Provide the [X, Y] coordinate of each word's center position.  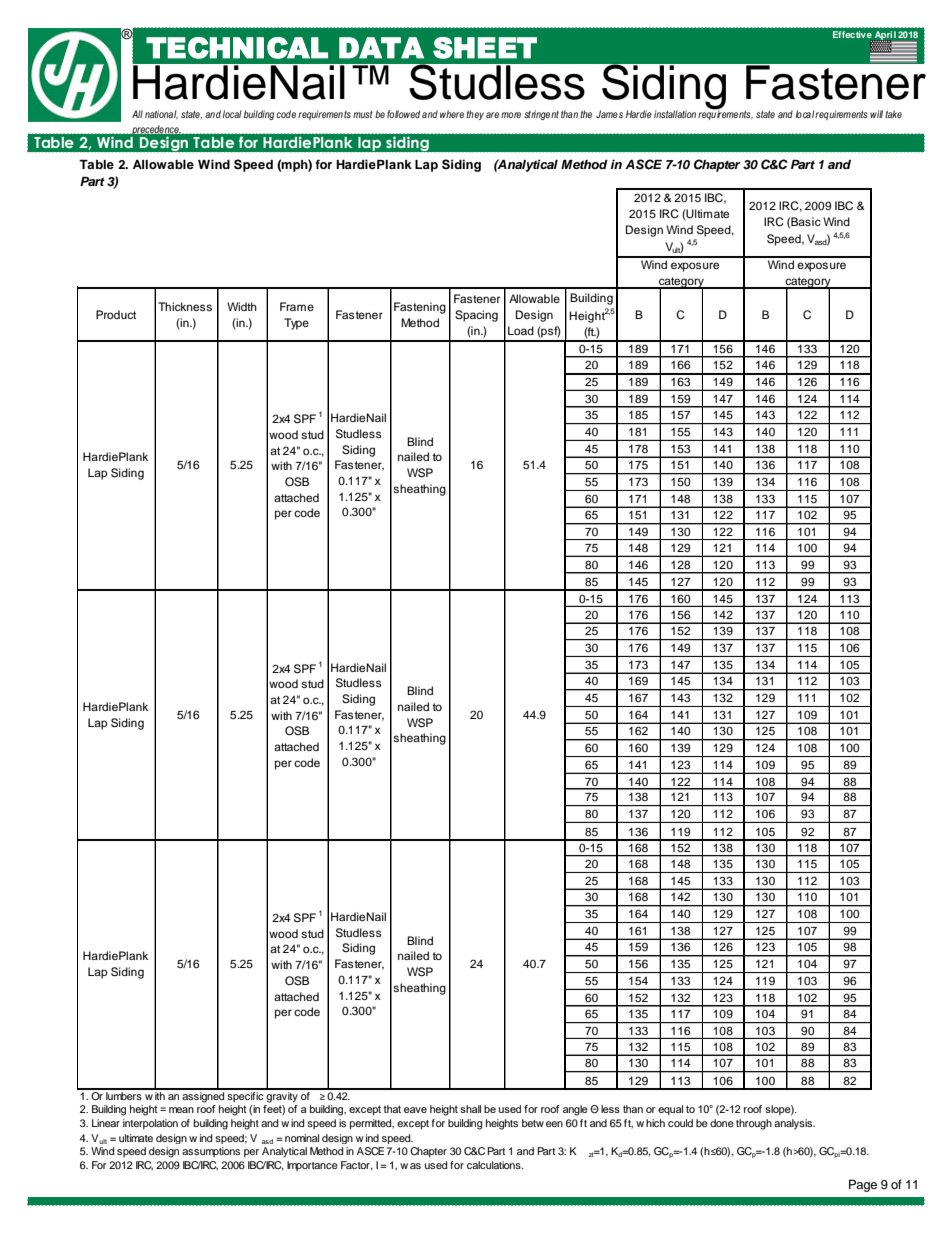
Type [296, 324]
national [161, 114]
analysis [794, 1124]
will [876, 114]
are [492, 115]
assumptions [211, 1152]
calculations [495, 1165]
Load [521, 330]
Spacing [476, 316]
